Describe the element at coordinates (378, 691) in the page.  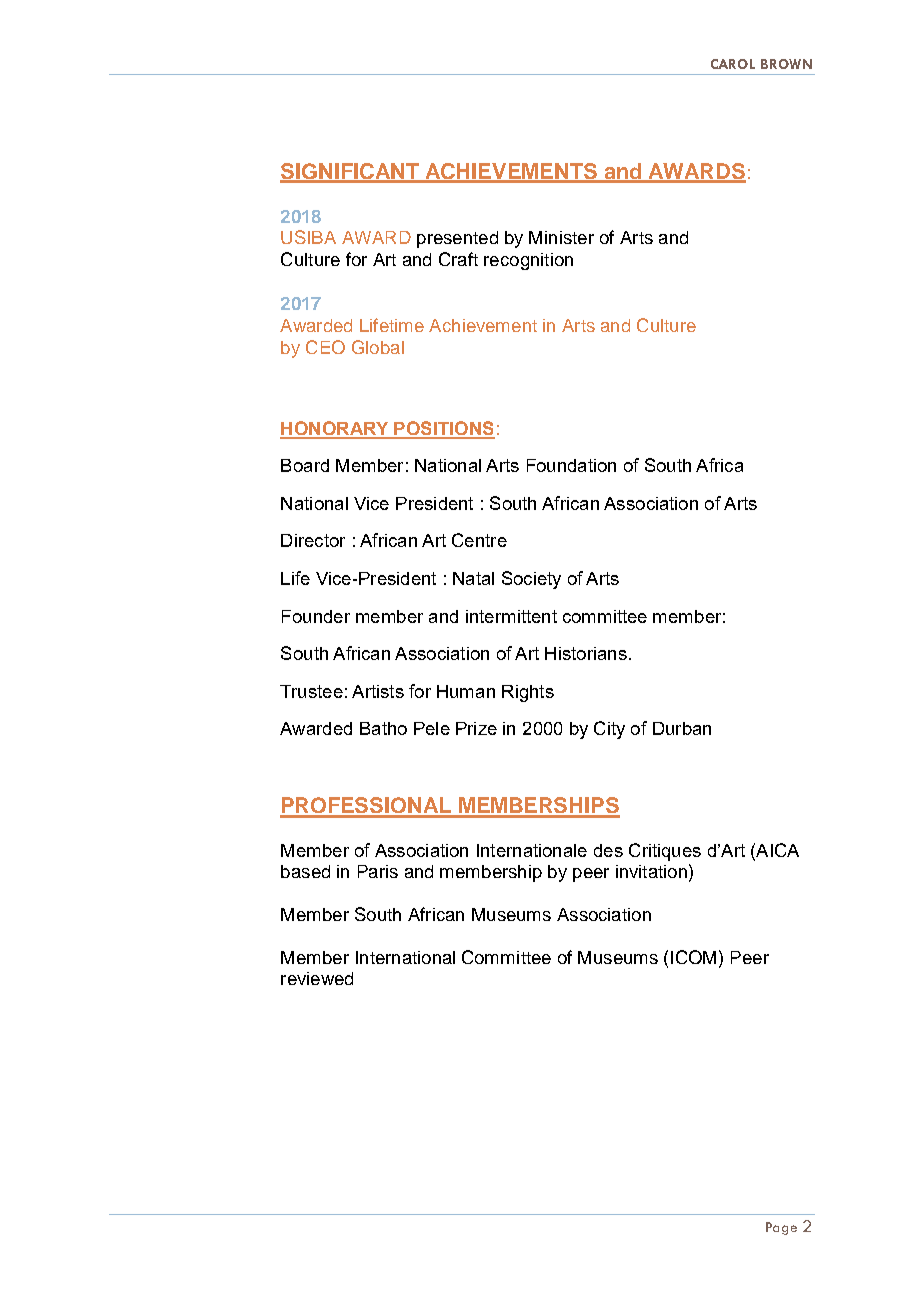
I see `Artists` at that location.
